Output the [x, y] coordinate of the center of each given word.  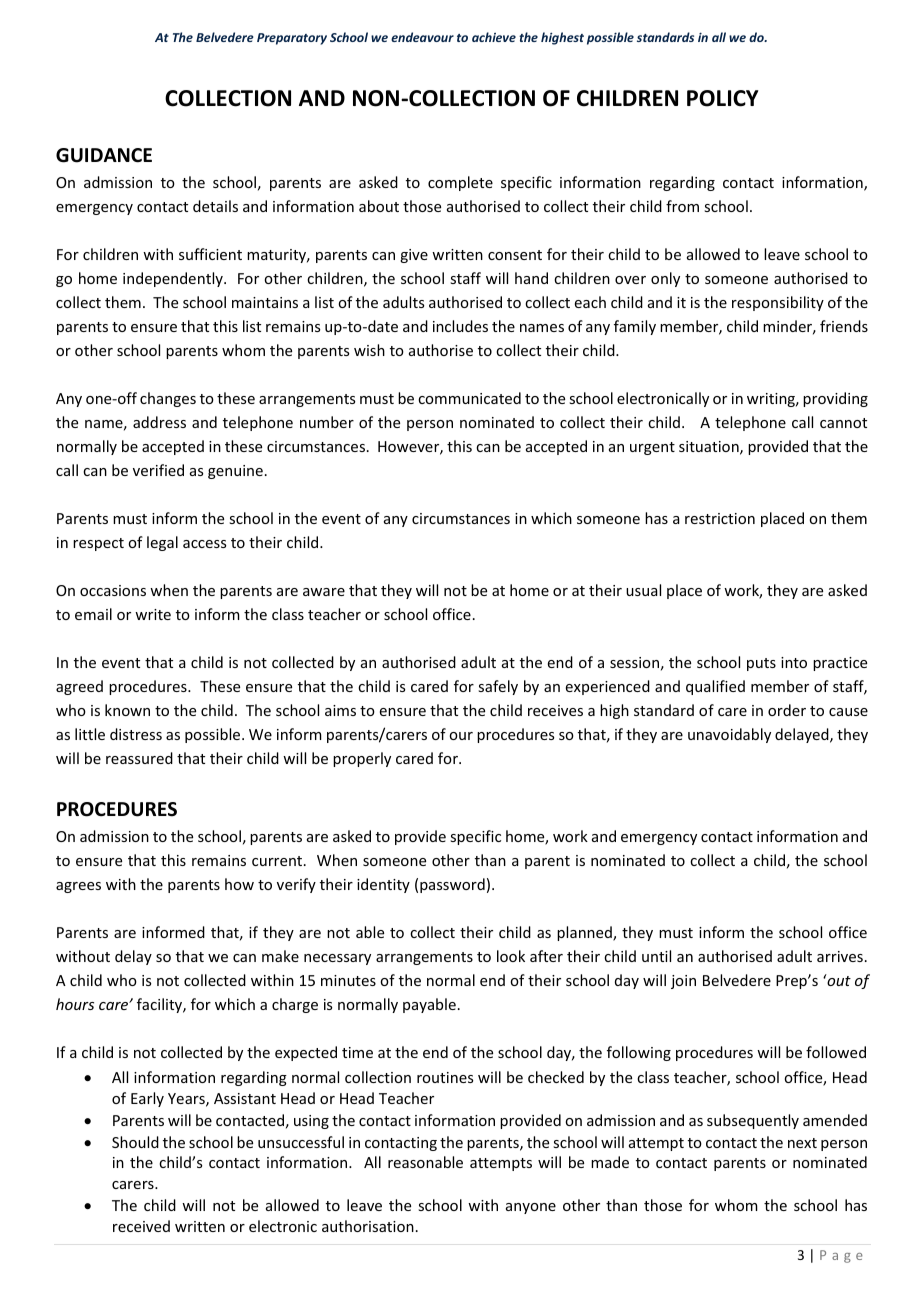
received [141, 1226]
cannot [843, 423]
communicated [469, 398]
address [159, 422]
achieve [494, 37]
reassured [139, 758]
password [452, 885]
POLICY [723, 98]
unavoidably [729, 735]
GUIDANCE [104, 155]
